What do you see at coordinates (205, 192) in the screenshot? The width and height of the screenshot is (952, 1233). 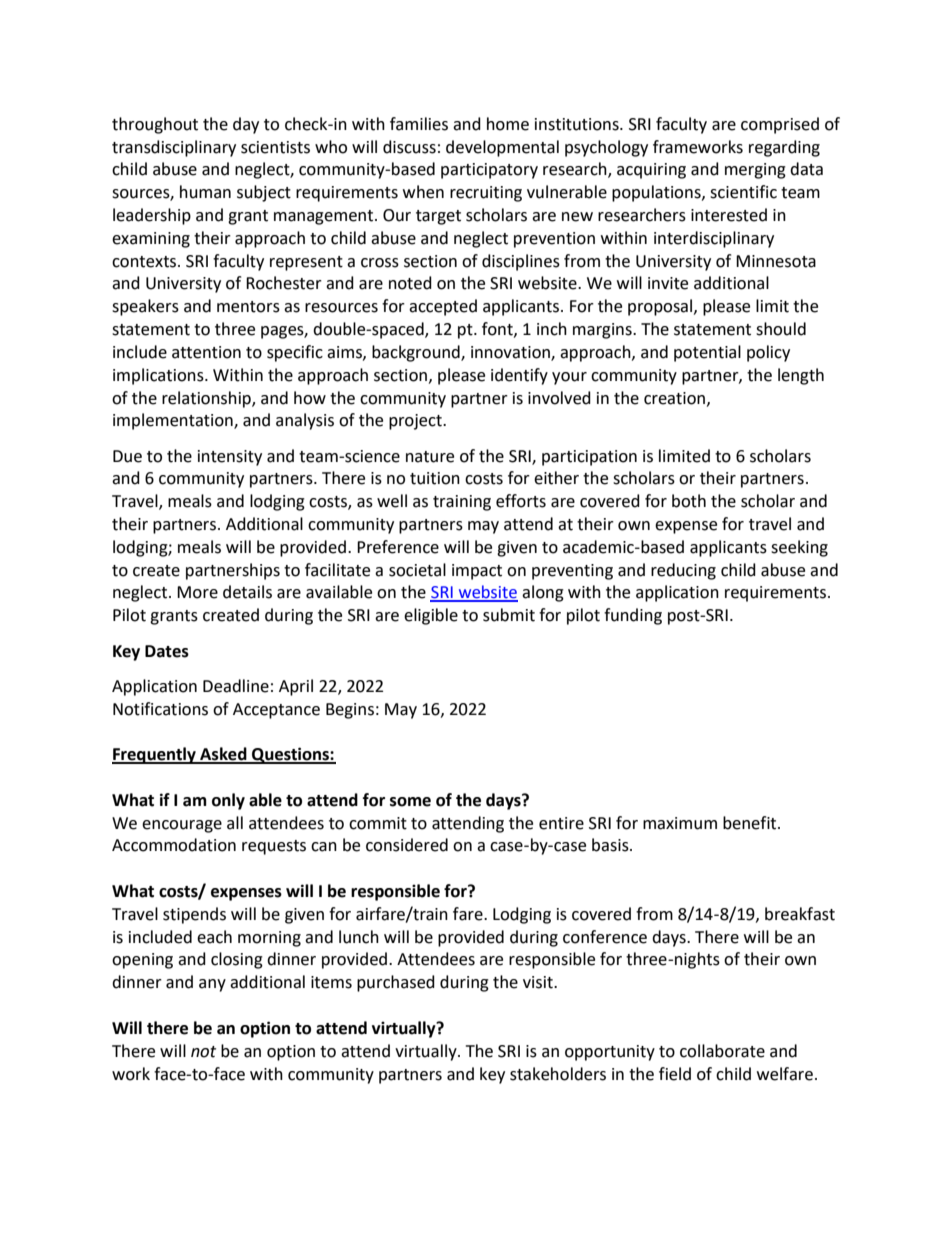 I see `human` at bounding box center [205, 192].
